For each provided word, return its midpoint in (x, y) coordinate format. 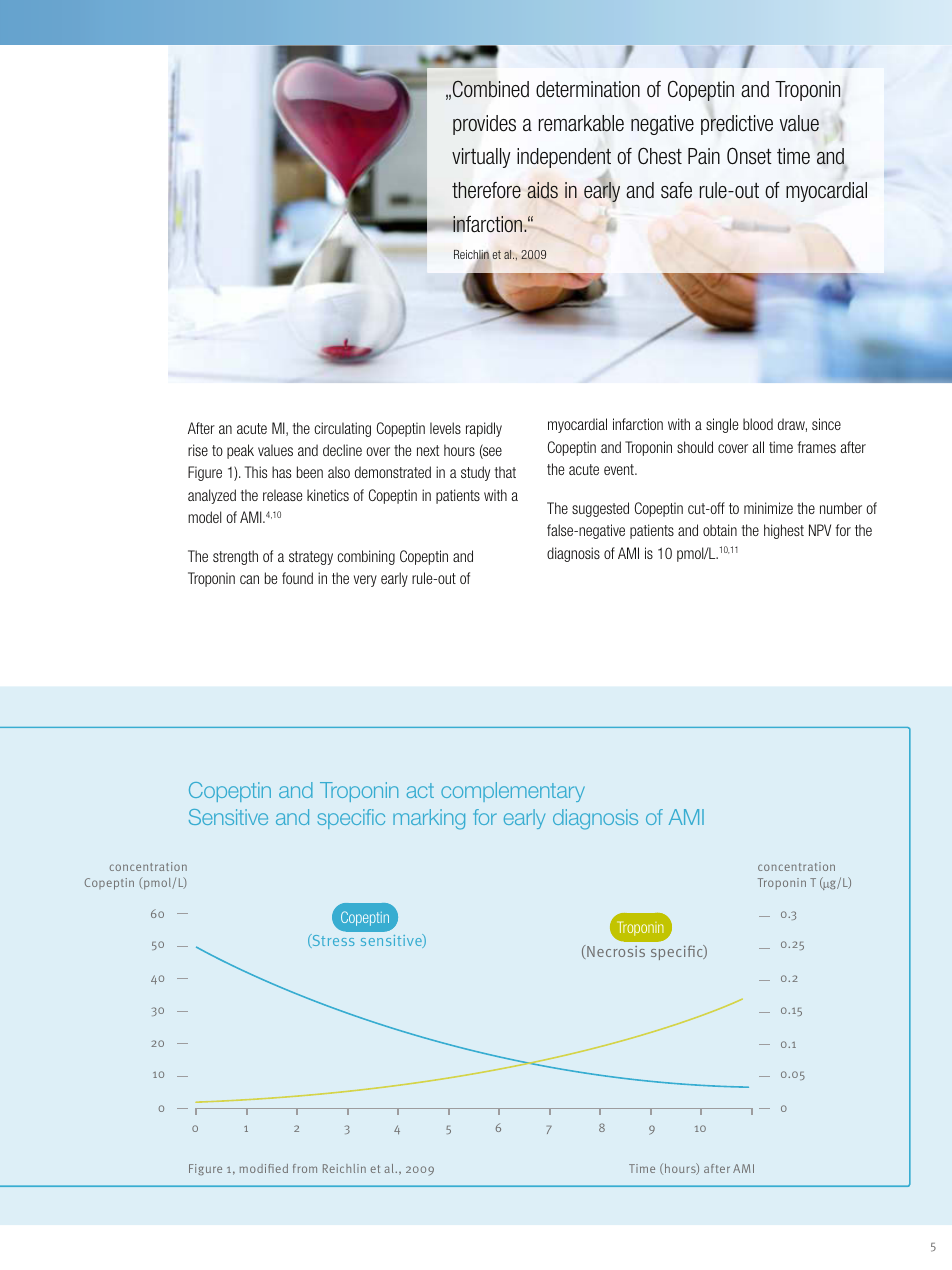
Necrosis (615, 951)
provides (484, 125)
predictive (737, 124)
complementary (513, 792)
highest (784, 531)
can (249, 579)
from (305, 1168)
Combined (491, 88)
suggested (600, 509)
